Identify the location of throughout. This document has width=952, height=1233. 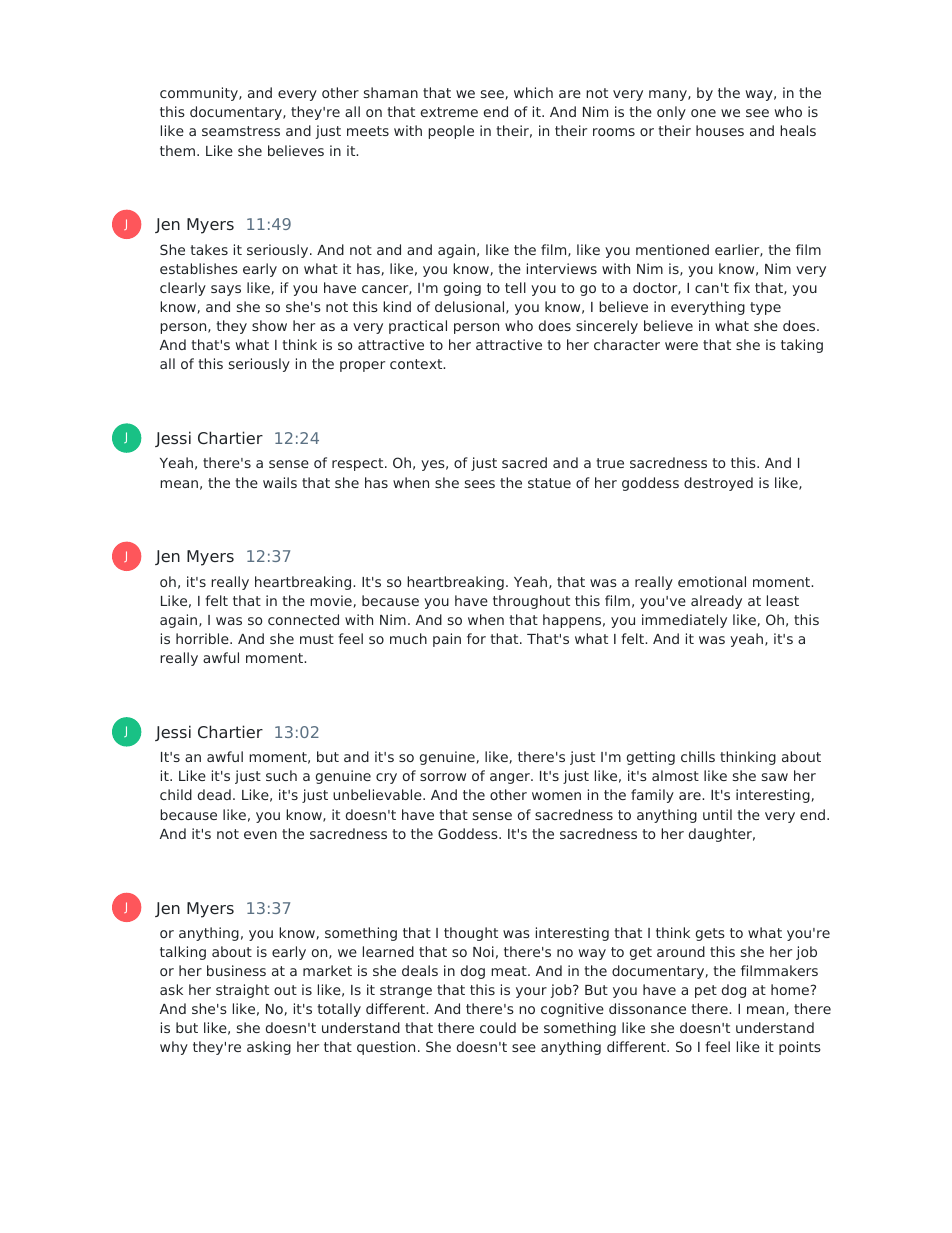
(531, 602).
